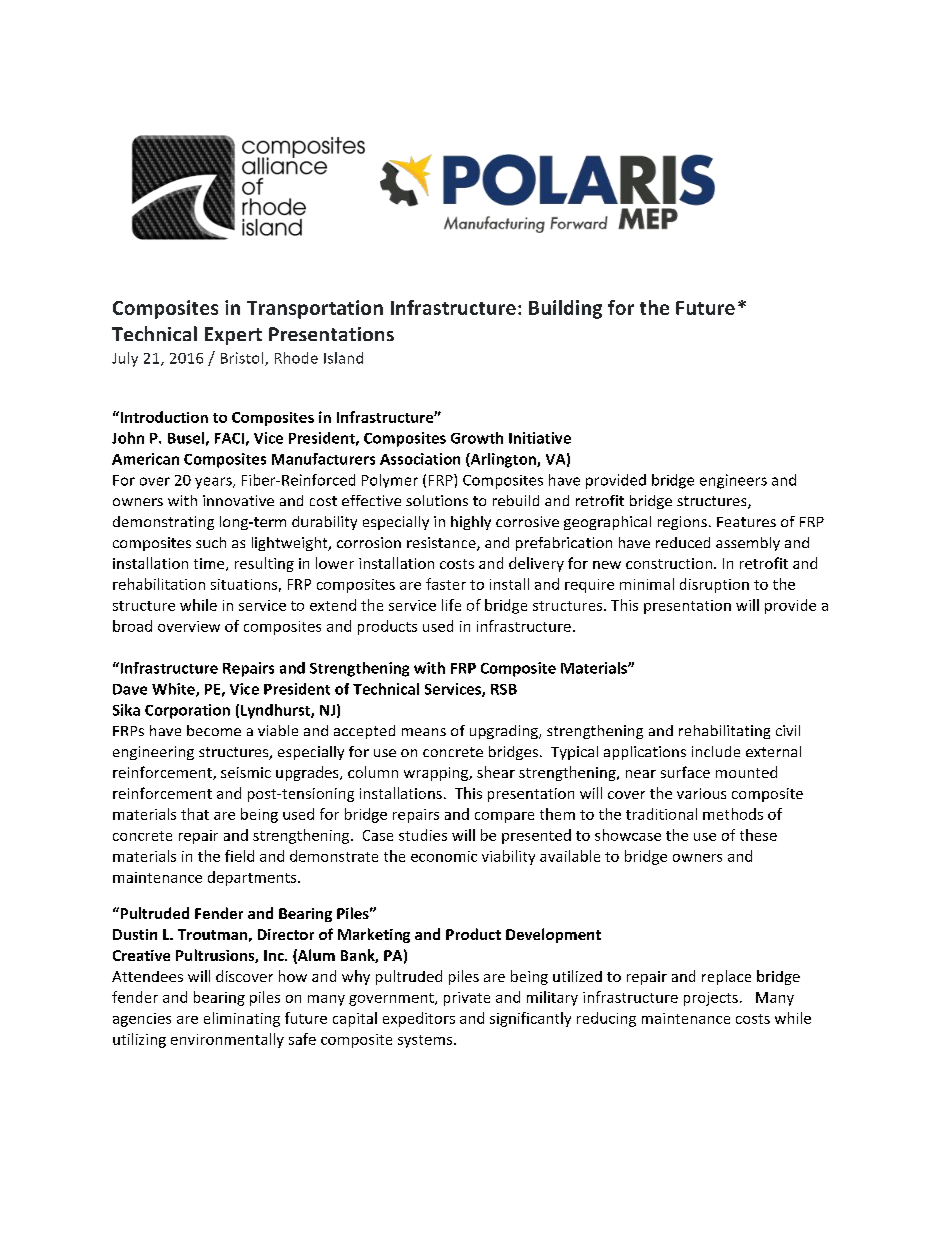 This screenshot has width=952, height=1233. Describe the element at coordinates (758, 835) in the screenshot. I see `these` at that location.
